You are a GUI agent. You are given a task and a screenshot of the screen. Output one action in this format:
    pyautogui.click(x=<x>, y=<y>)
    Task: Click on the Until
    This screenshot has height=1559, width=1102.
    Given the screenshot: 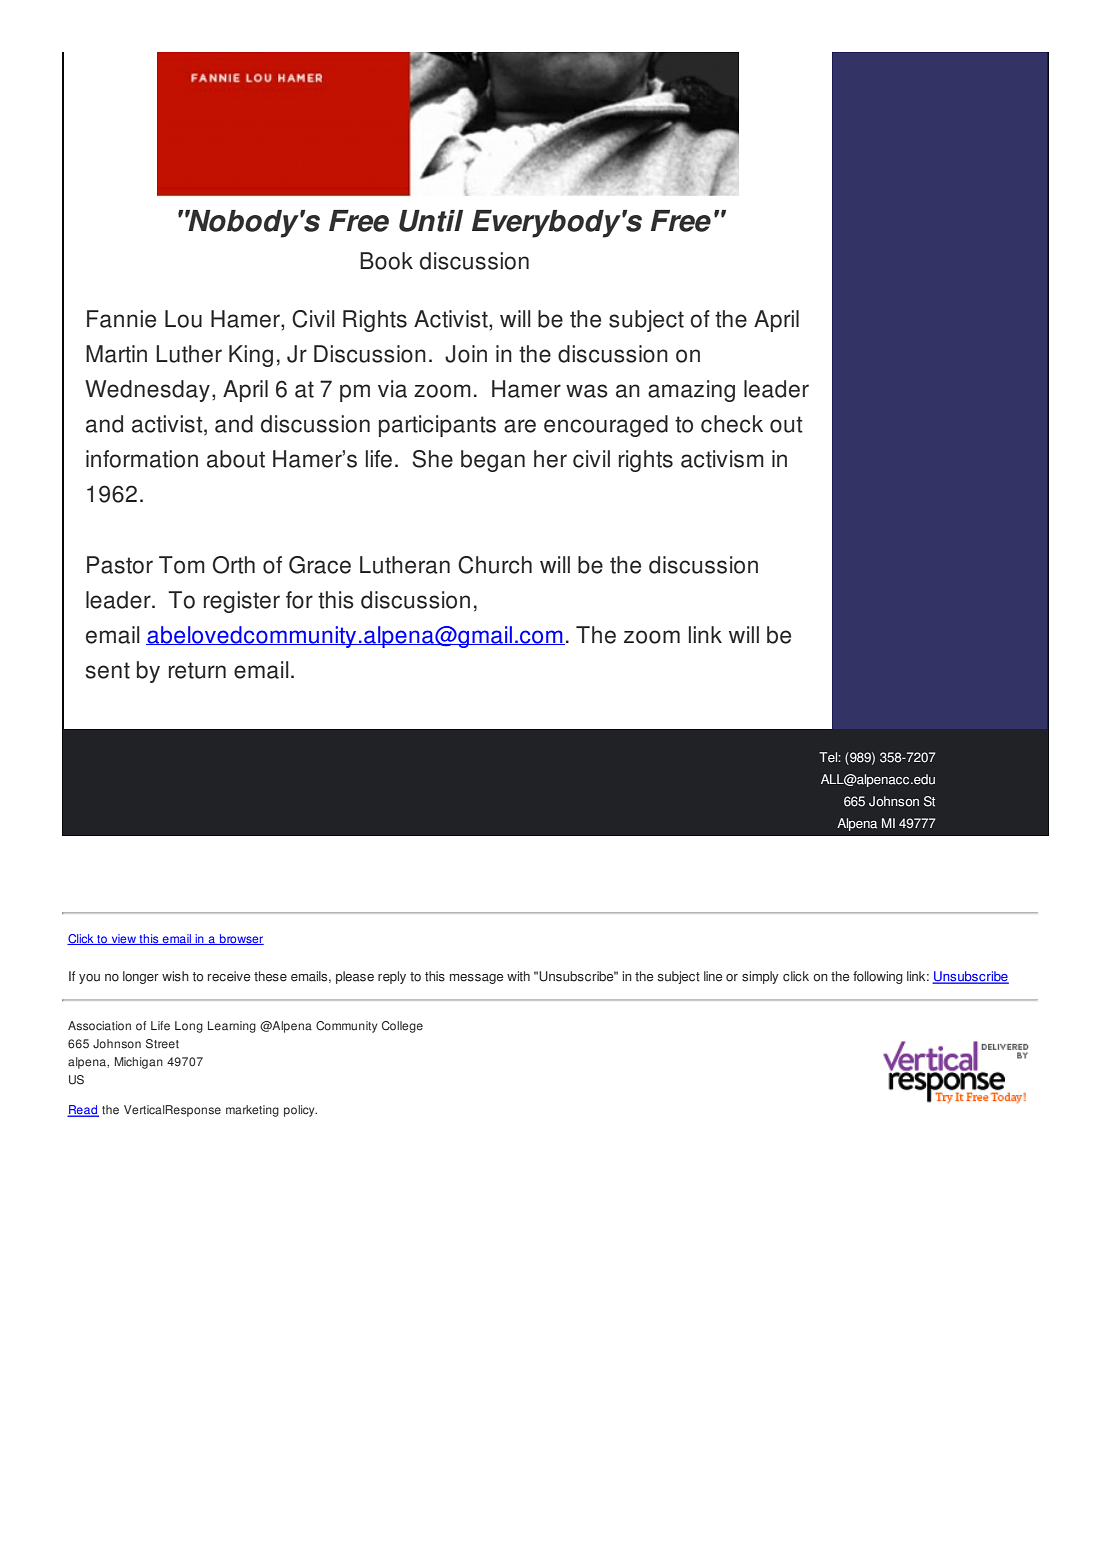 What is the action you would take?
    pyautogui.click(x=431, y=221)
